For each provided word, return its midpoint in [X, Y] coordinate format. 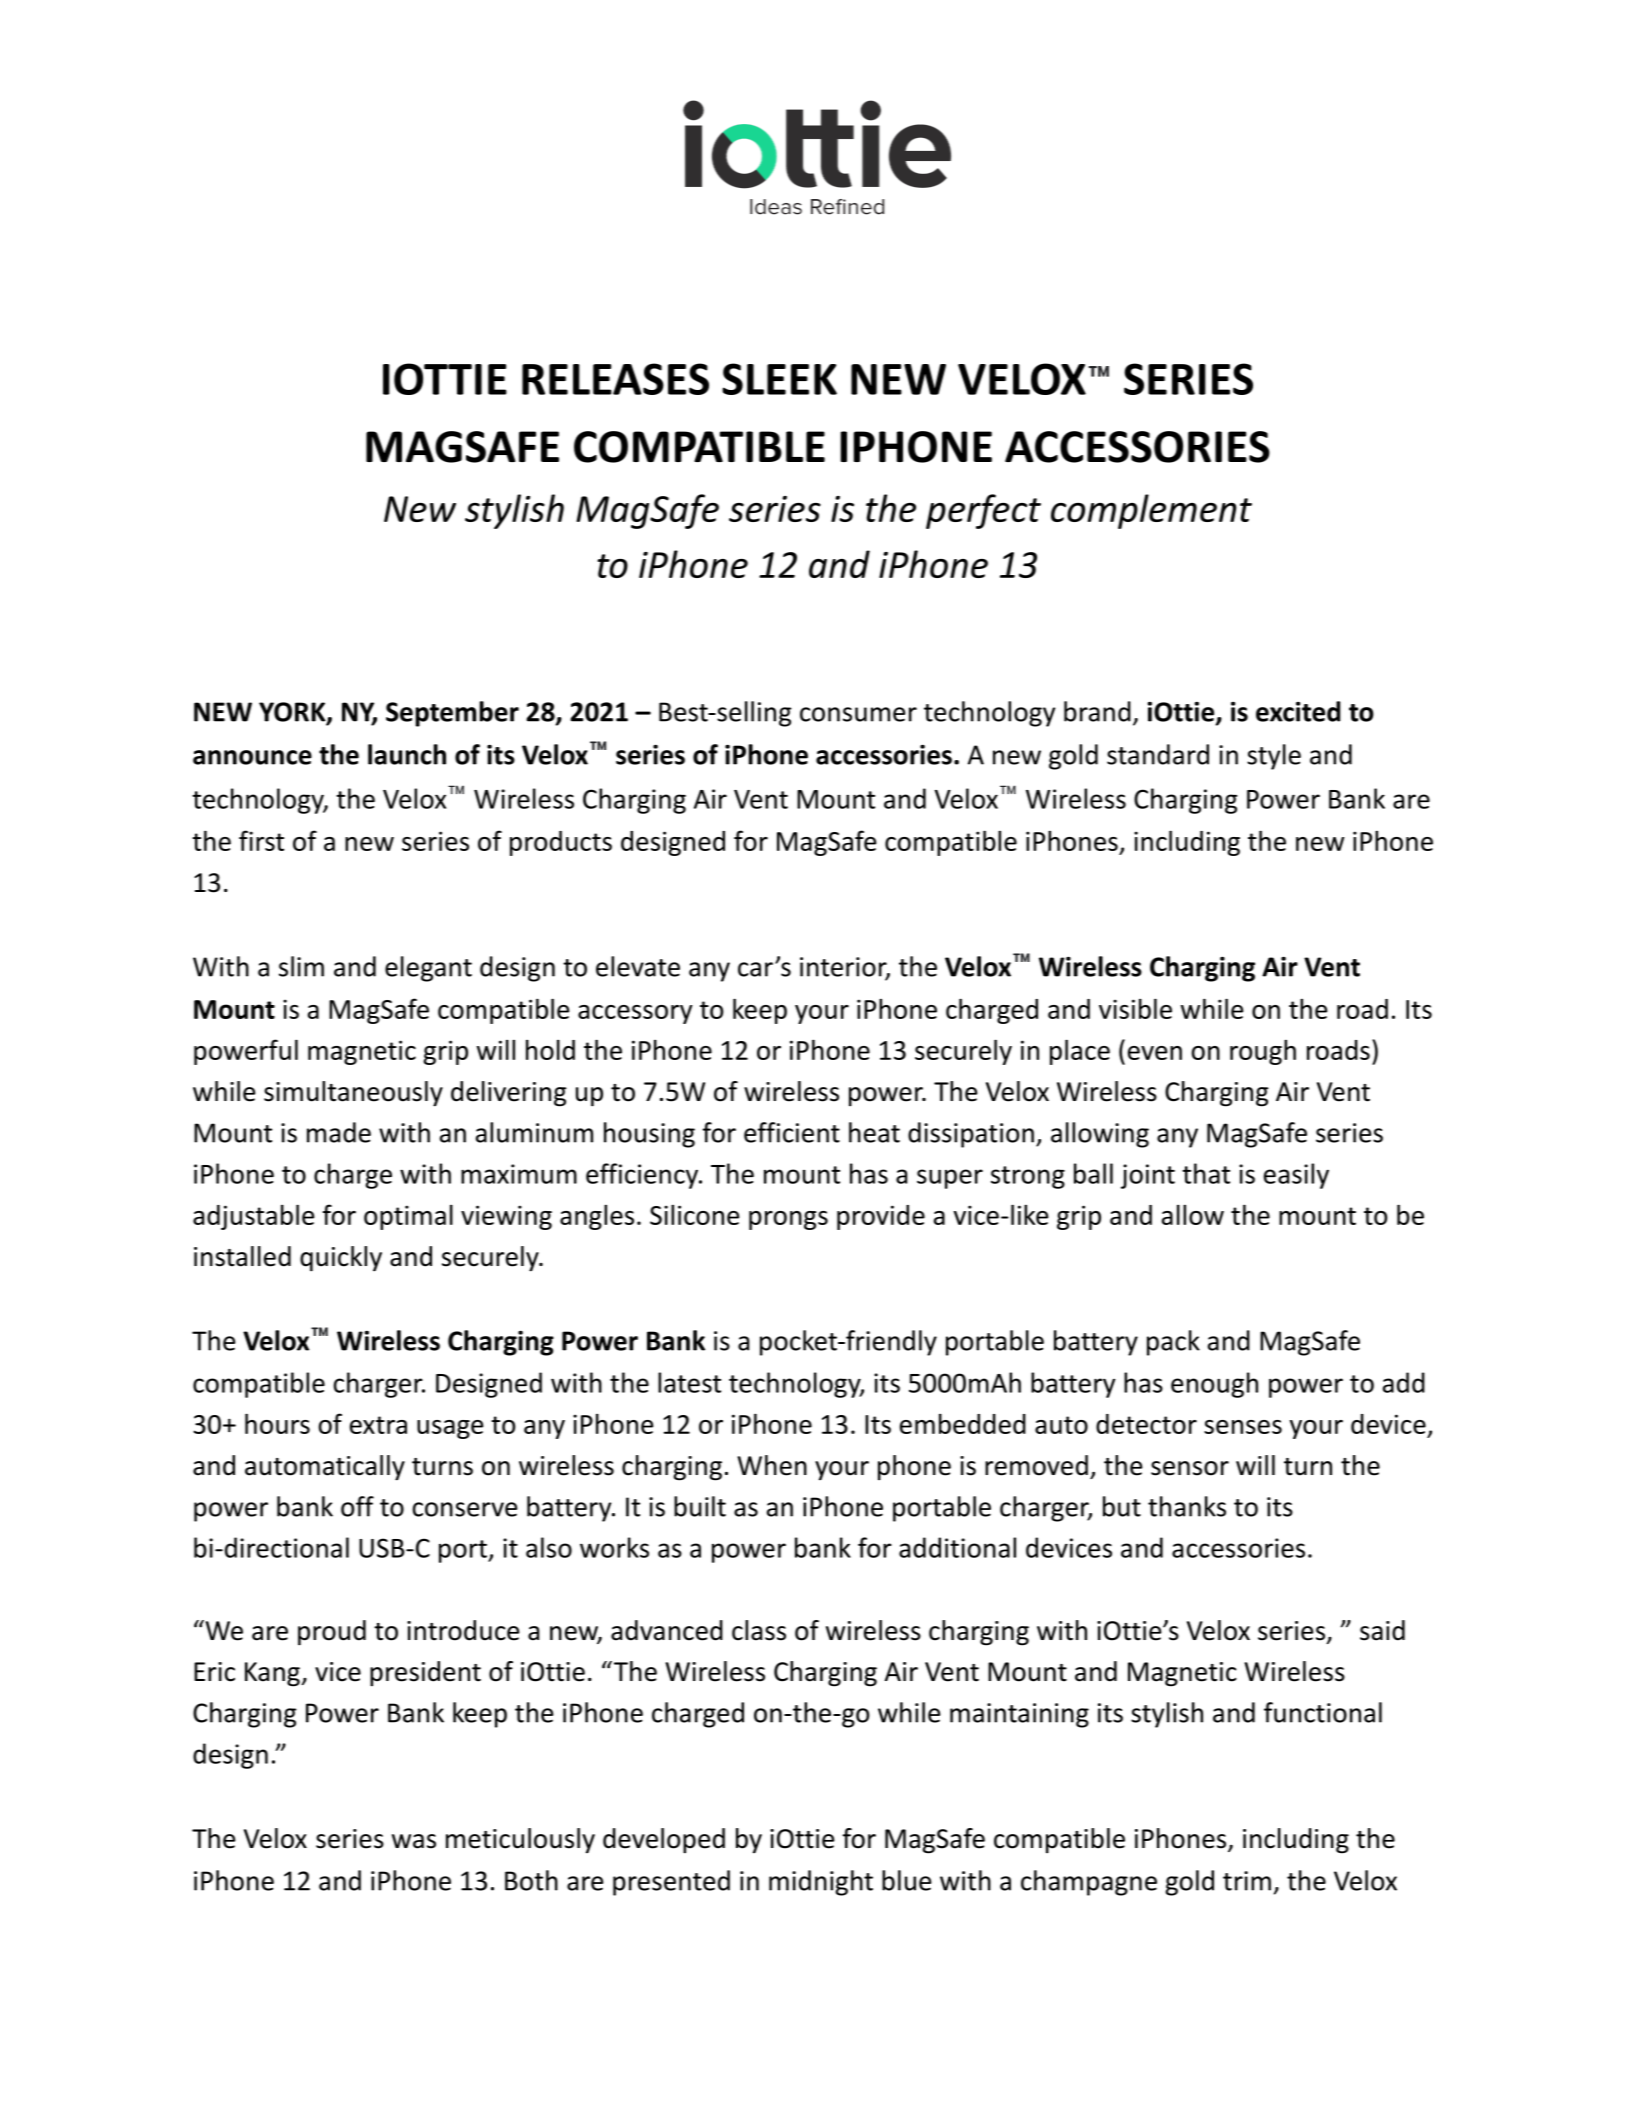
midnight [821, 1883]
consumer [858, 714]
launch [407, 754]
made [339, 1132]
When [772, 1465]
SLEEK [779, 379]
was [414, 1841]
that [1206, 1173]
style [1274, 757]
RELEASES [615, 379]
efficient [792, 1132]
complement [1151, 511]
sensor [1190, 1468]
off [357, 1506]
